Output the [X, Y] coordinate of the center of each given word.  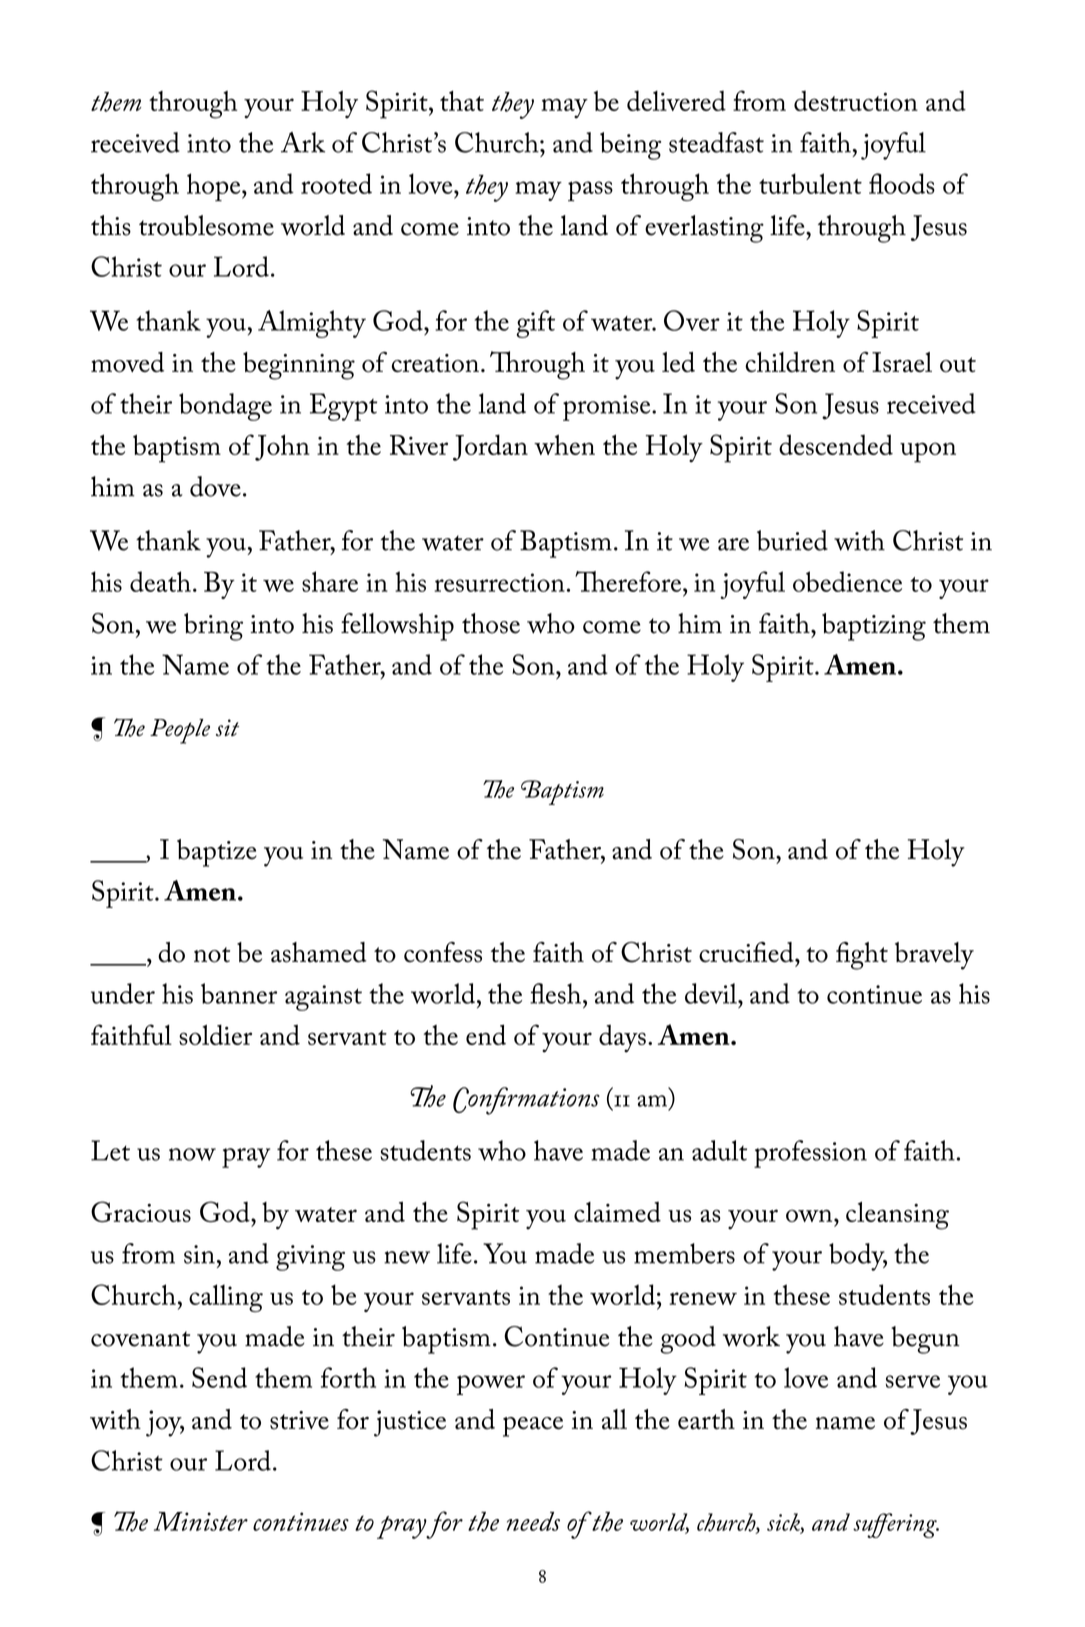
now [192, 1154]
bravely [934, 956]
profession [810, 1154]
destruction [856, 101]
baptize [217, 853]
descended [836, 444]
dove [215, 486]
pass [590, 191]
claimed [617, 1212]
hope [215, 187]
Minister [201, 1521]
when [564, 444]
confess [443, 952]
